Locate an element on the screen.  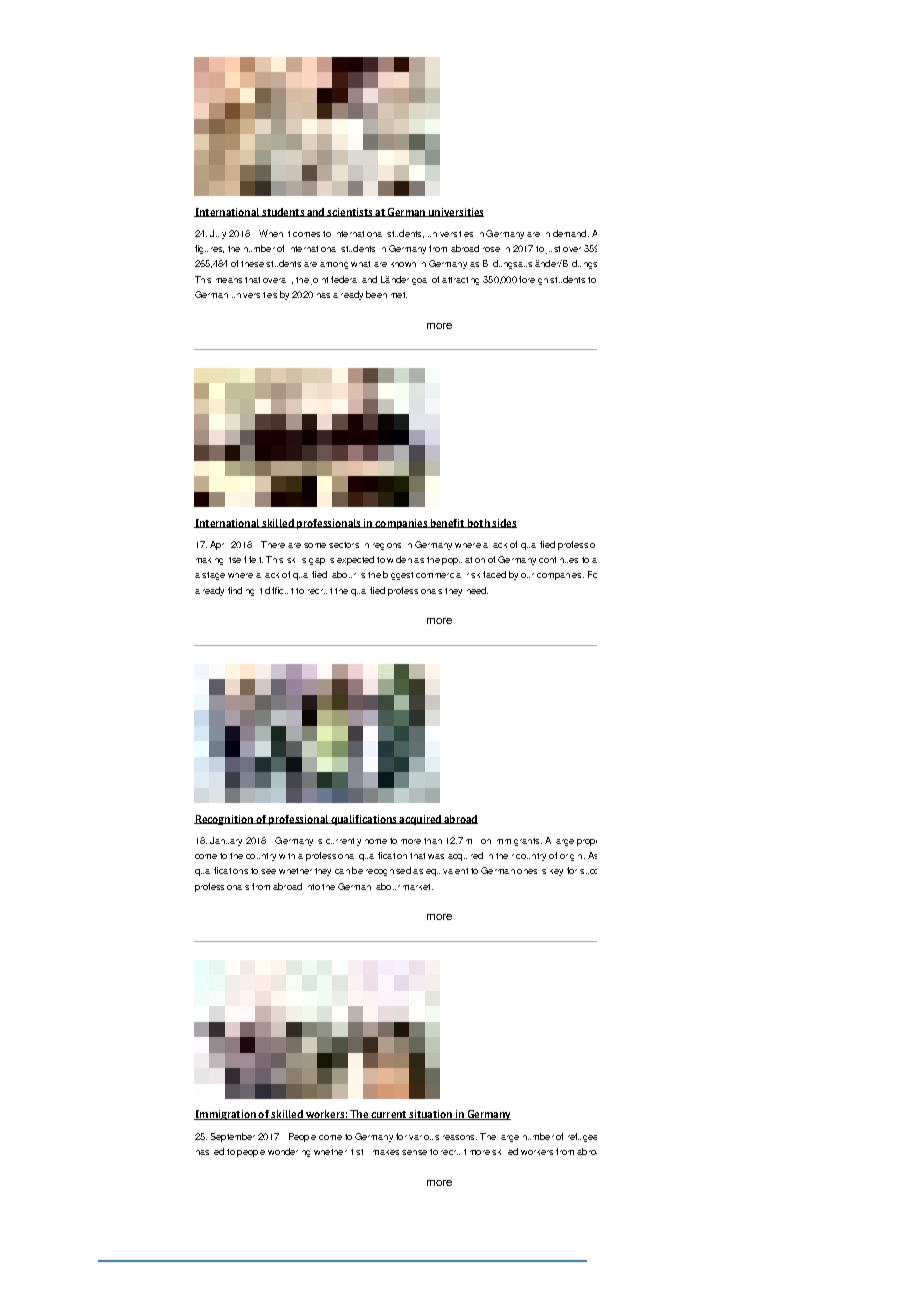
biggest is located at coordinates (398, 575).
